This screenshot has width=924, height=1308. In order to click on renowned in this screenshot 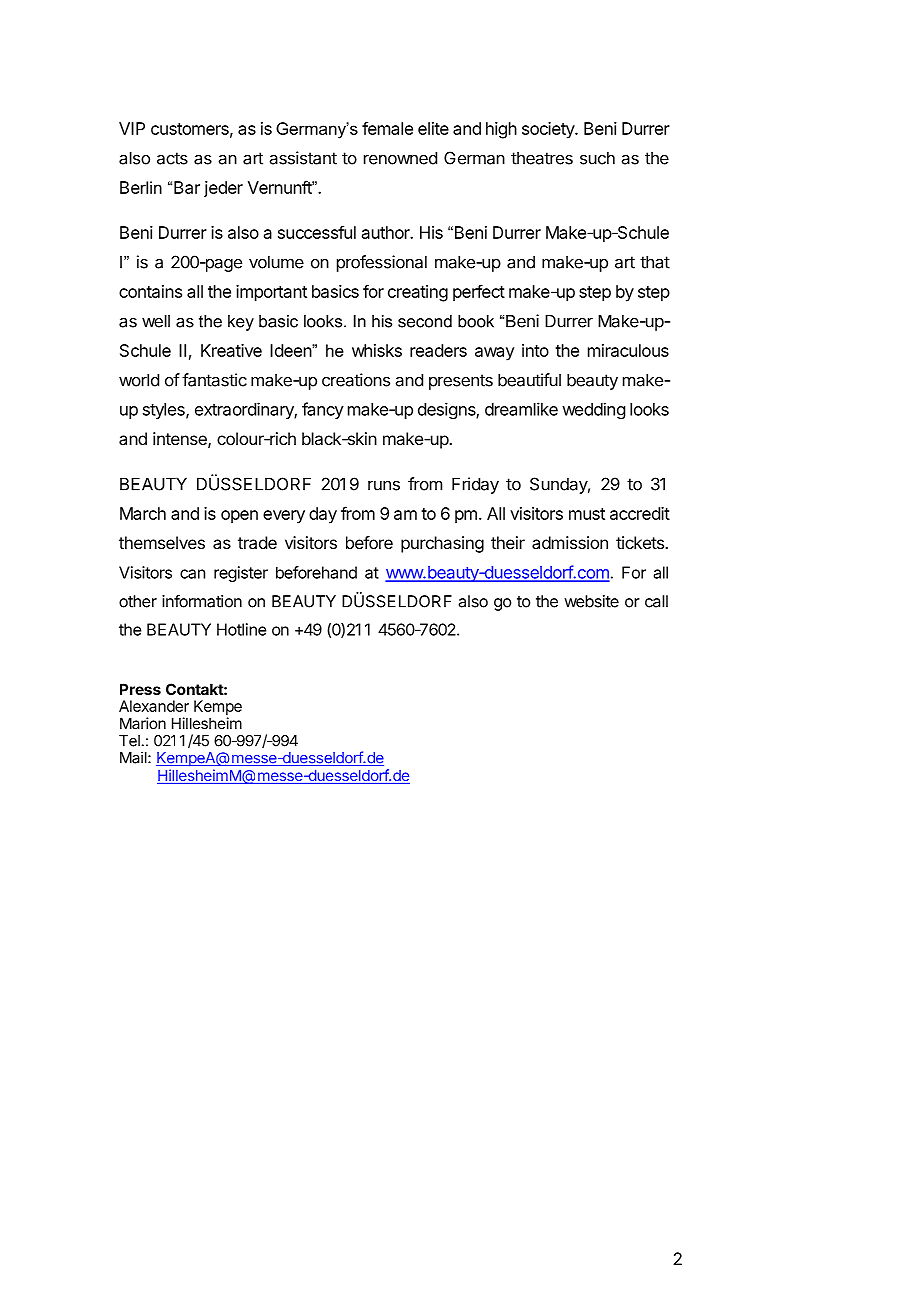, I will do `click(400, 158)`.
